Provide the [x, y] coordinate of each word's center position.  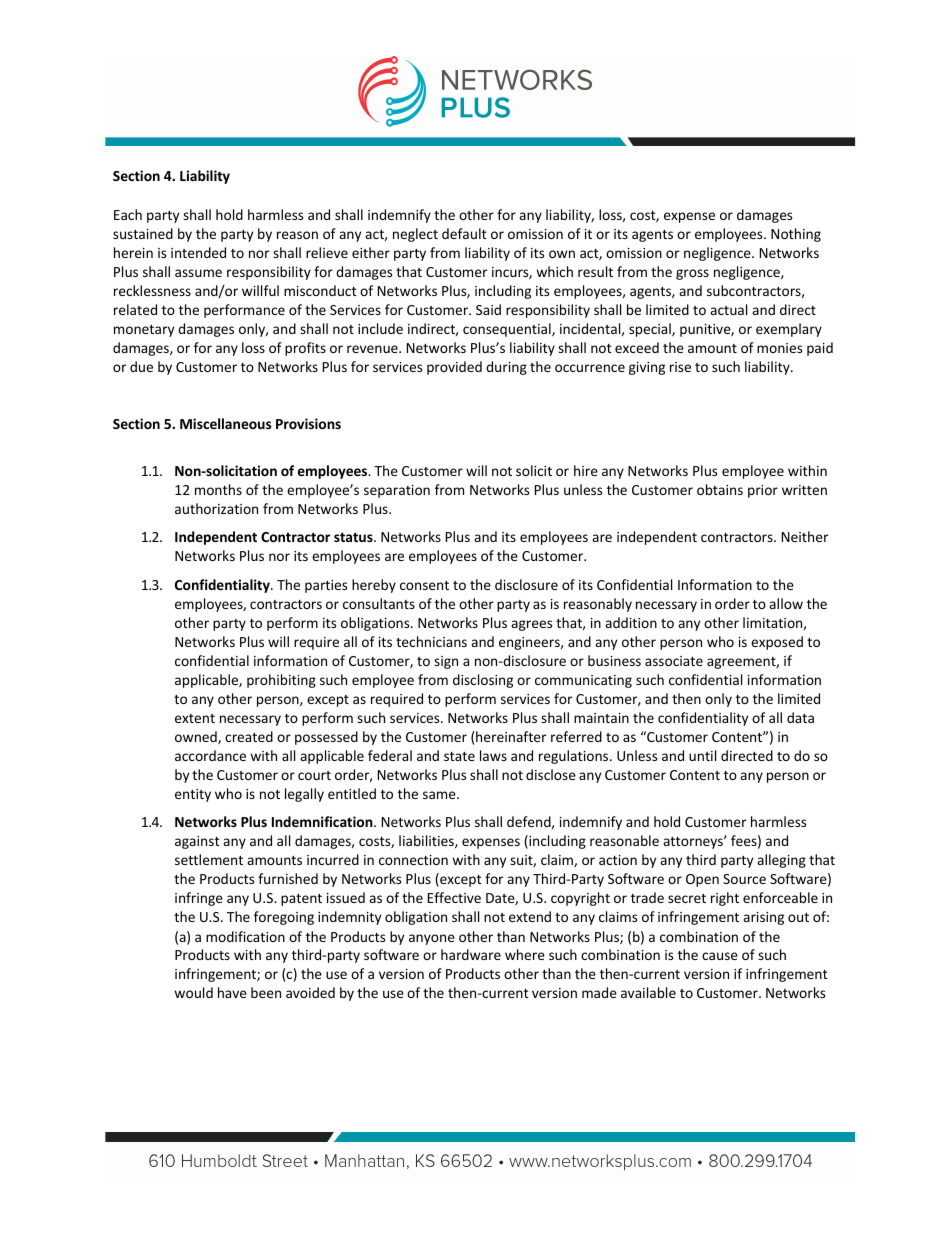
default [464, 233]
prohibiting [281, 681]
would [193, 992]
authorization [216, 508]
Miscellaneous [226, 423]
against [197, 842]
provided [454, 368]
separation [397, 491]
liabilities [427, 841]
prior [763, 491]
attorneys [694, 843]
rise [680, 367]
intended [198, 252]
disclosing [483, 681]
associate [674, 661]
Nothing [796, 235]
